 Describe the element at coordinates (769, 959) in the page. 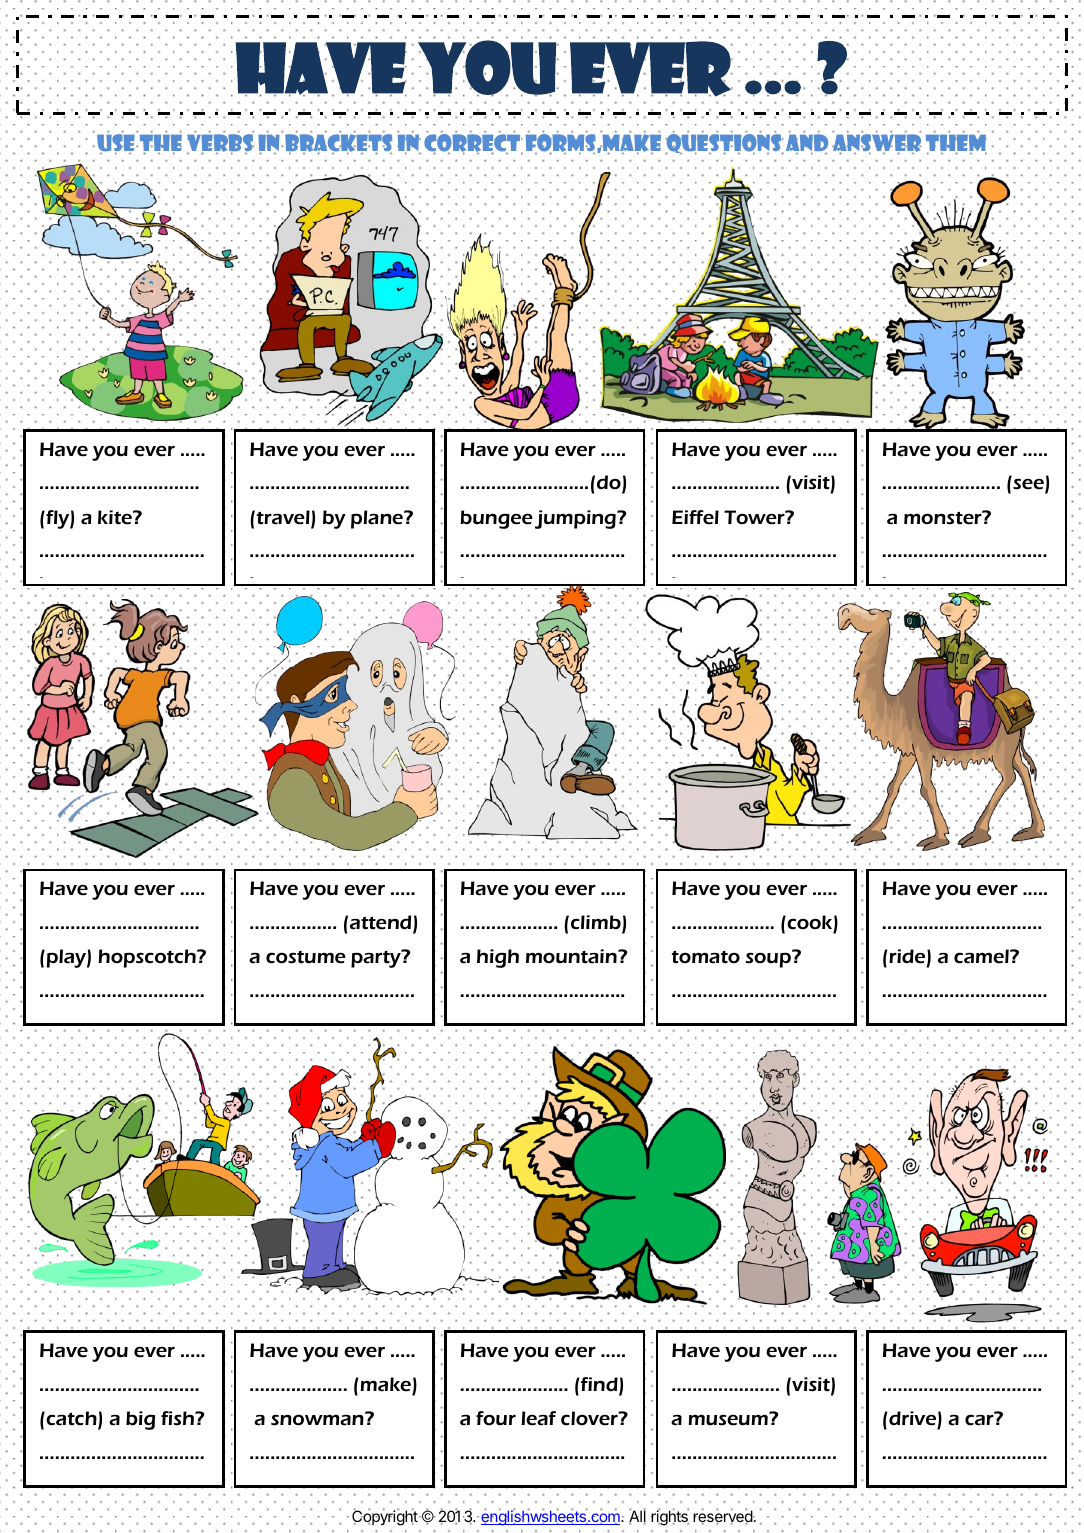

I see `soup` at that location.
